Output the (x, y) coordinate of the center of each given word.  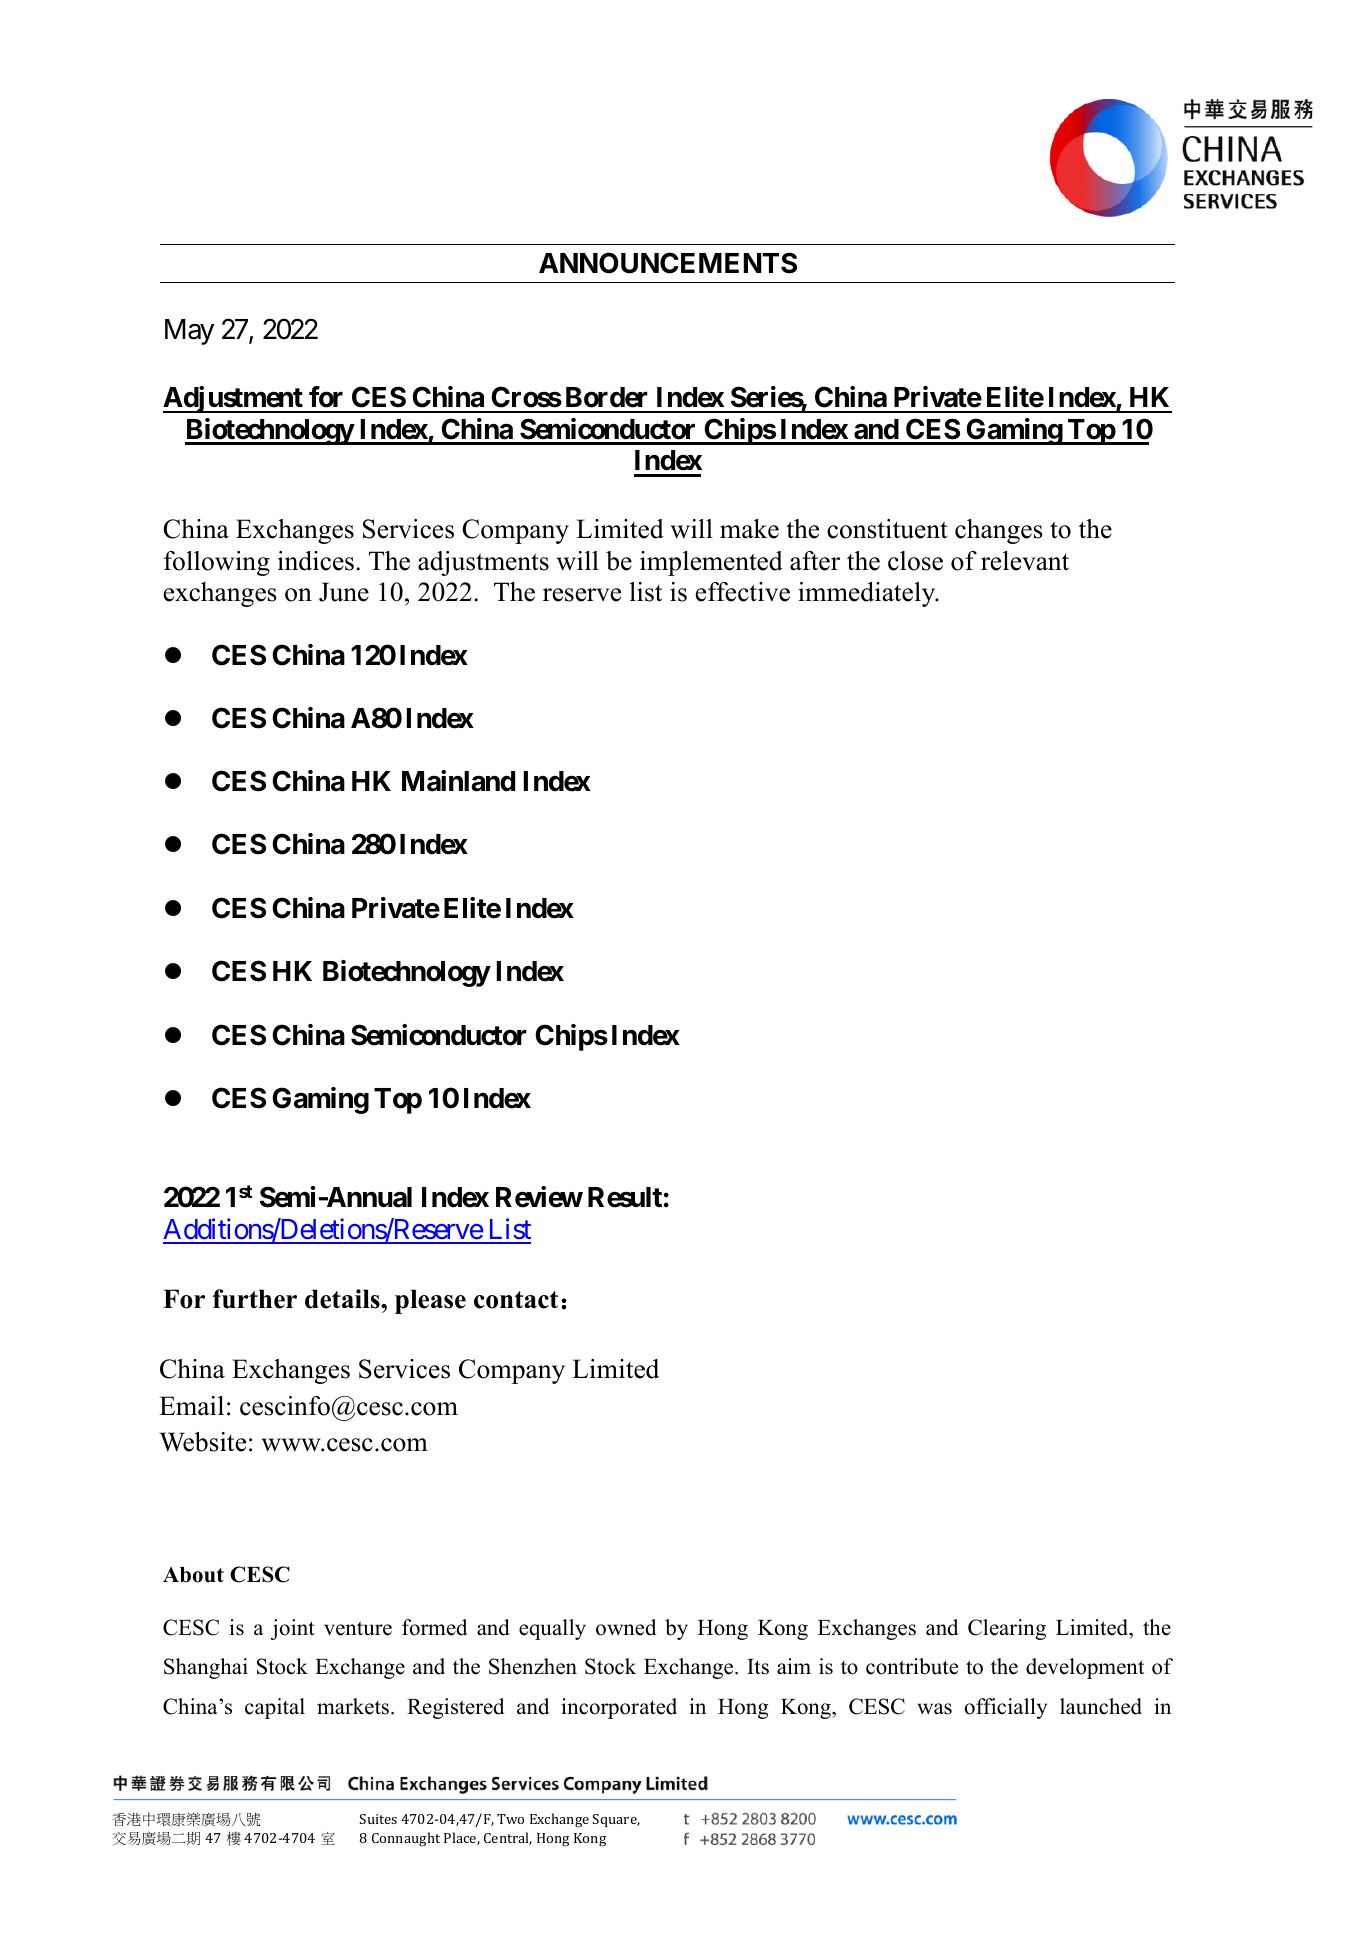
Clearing (1007, 1629)
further (255, 1299)
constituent (887, 529)
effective (743, 592)
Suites (378, 1819)
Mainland (458, 781)
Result (625, 1197)
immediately (868, 594)
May (189, 332)
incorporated (619, 1708)
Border (607, 397)
